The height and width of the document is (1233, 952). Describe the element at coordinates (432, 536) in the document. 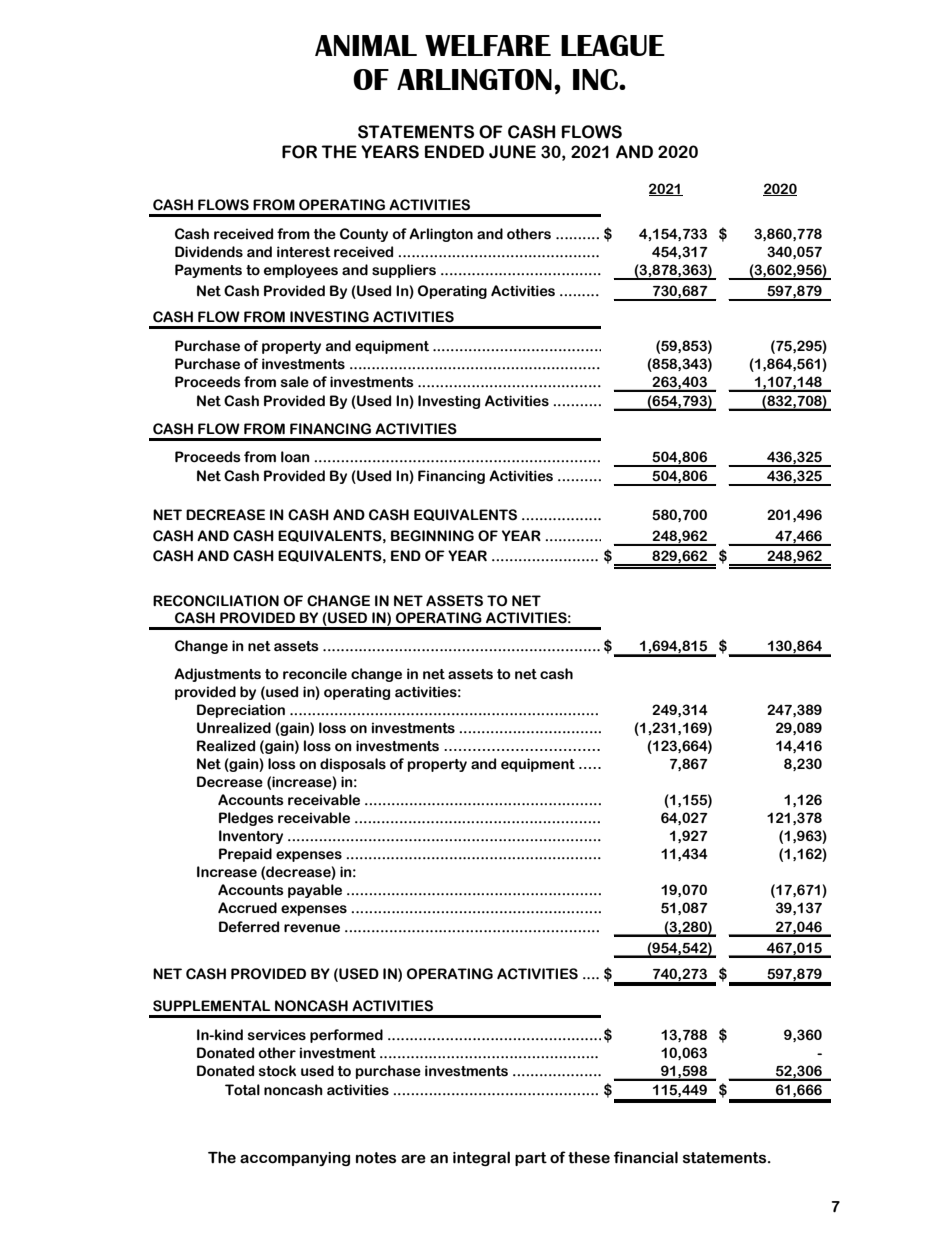

I see `BEGINNING` at that location.
